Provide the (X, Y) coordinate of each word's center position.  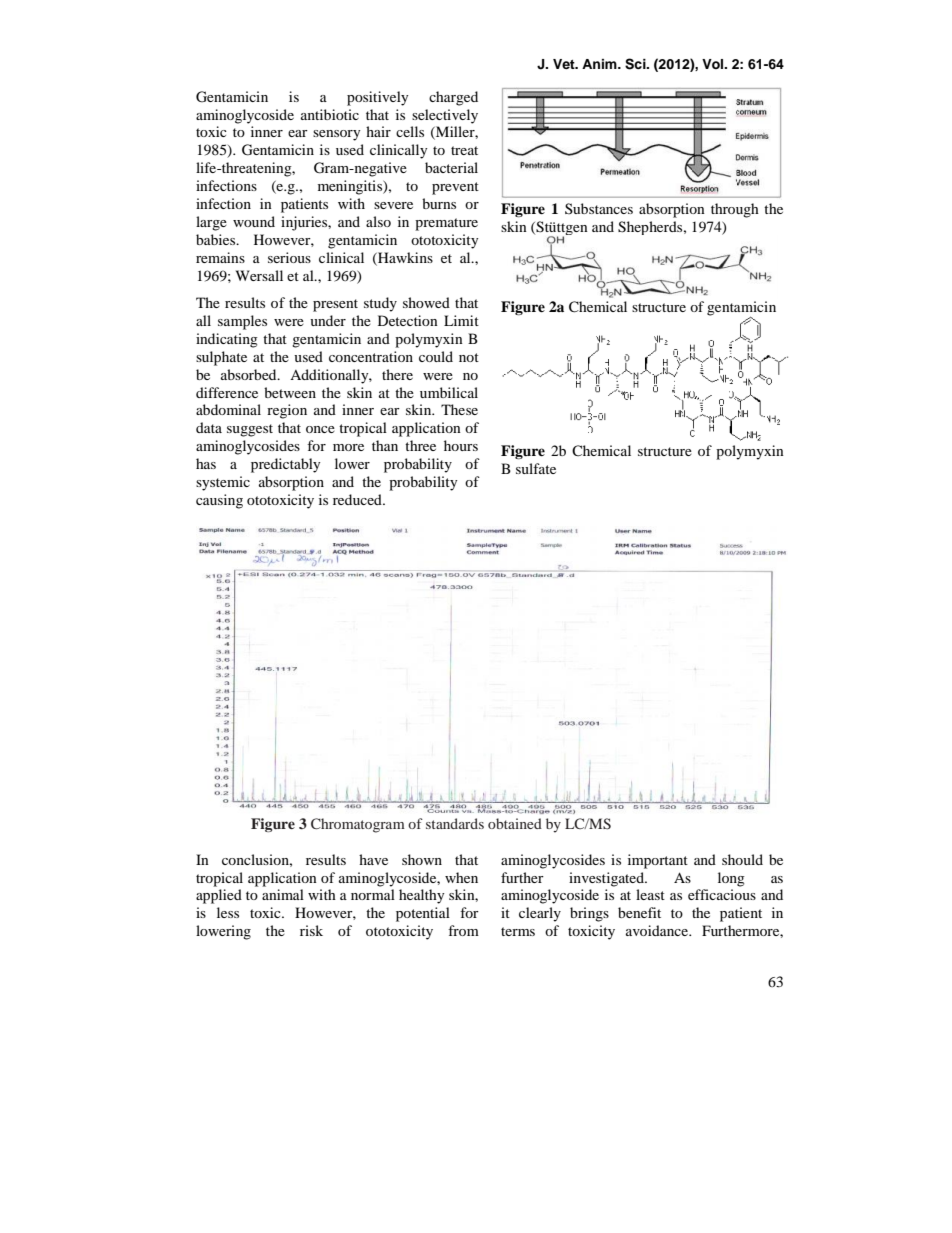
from (463, 930)
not (469, 357)
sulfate (536, 468)
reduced (358, 499)
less (228, 912)
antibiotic (330, 114)
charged (453, 98)
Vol (714, 64)
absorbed (250, 374)
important (658, 861)
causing (219, 501)
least (650, 894)
